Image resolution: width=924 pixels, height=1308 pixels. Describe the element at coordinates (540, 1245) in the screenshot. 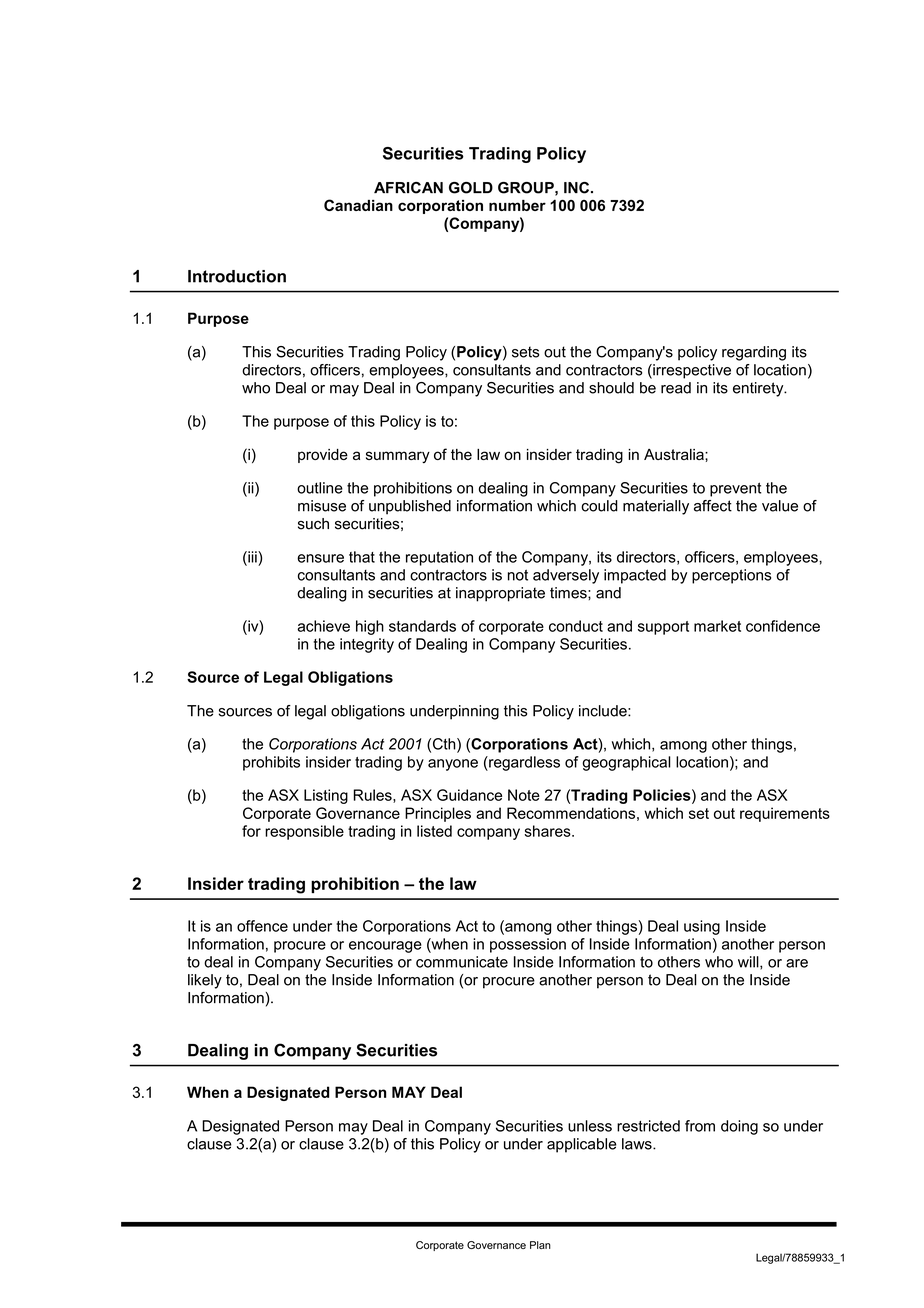

I see `Plan` at that location.
